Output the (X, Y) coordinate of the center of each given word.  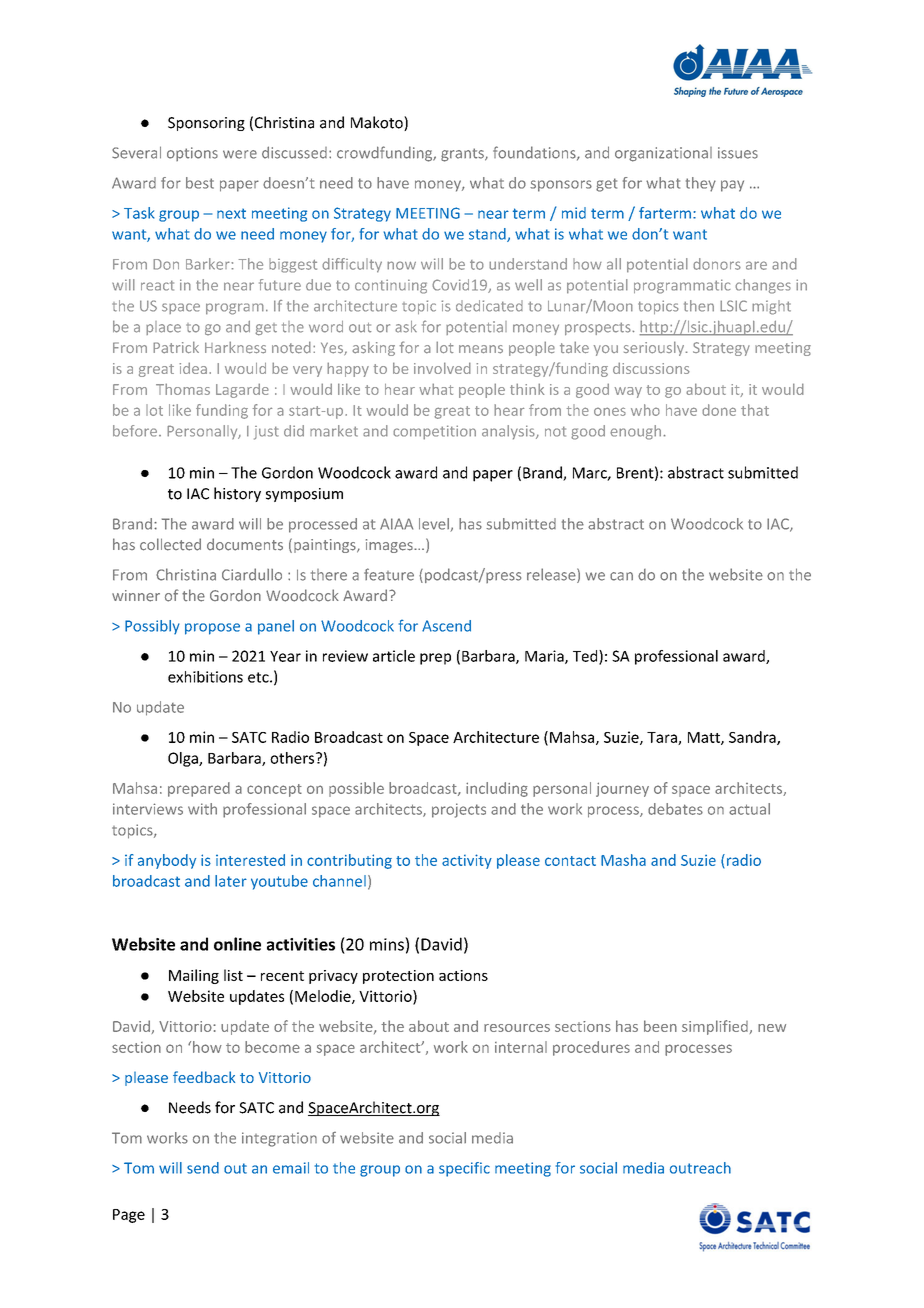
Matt (705, 738)
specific (464, 1169)
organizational (663, 154)
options (192, 154)
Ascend (446, 626)
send (203, 1168)
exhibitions (205, 677)
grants (463, 155)
